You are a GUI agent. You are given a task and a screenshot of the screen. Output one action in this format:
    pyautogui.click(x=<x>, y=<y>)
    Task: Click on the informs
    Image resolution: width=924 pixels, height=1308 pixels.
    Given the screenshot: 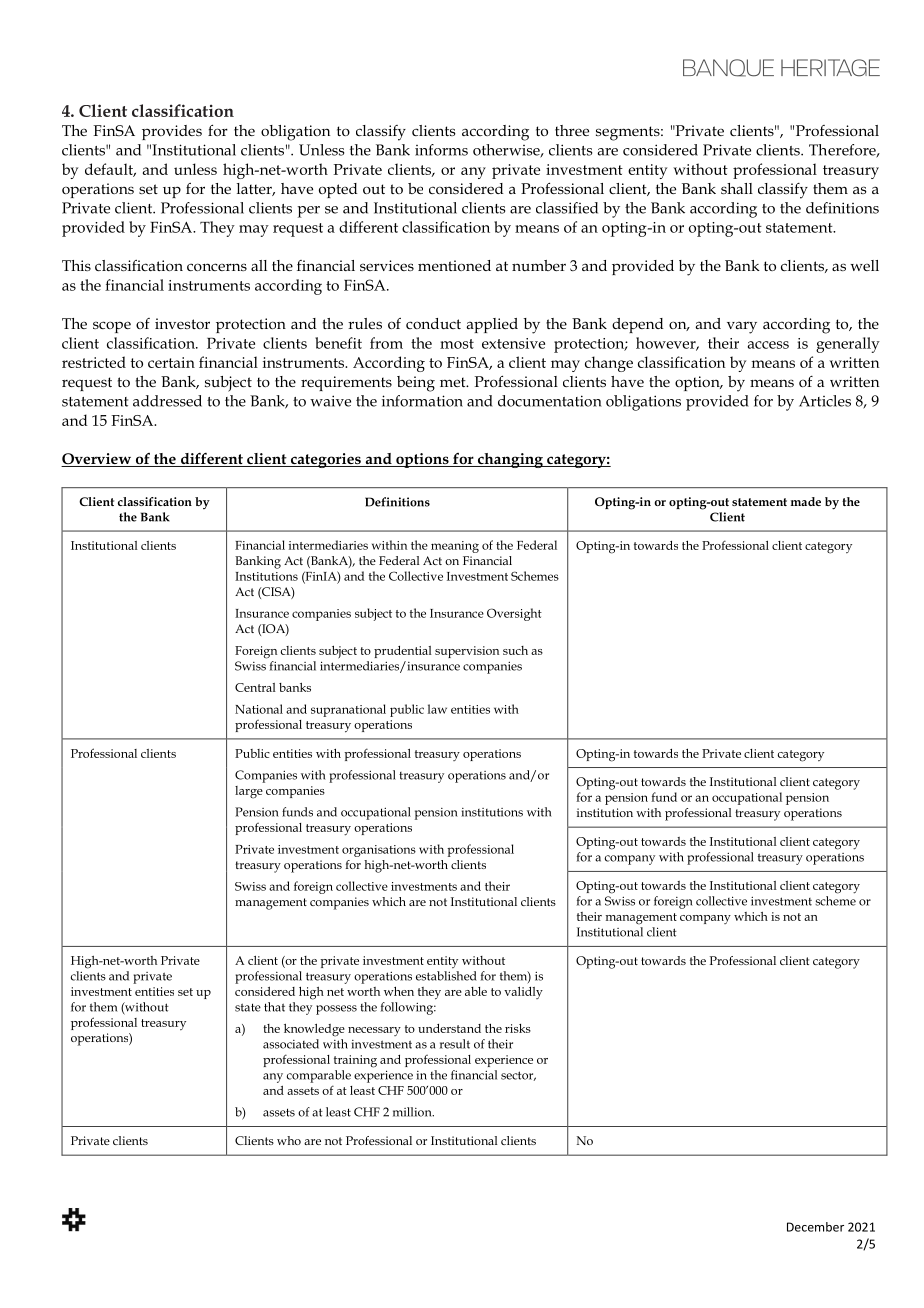 What is the action you would take?
    pyautogui.click(x=441, y=150)
